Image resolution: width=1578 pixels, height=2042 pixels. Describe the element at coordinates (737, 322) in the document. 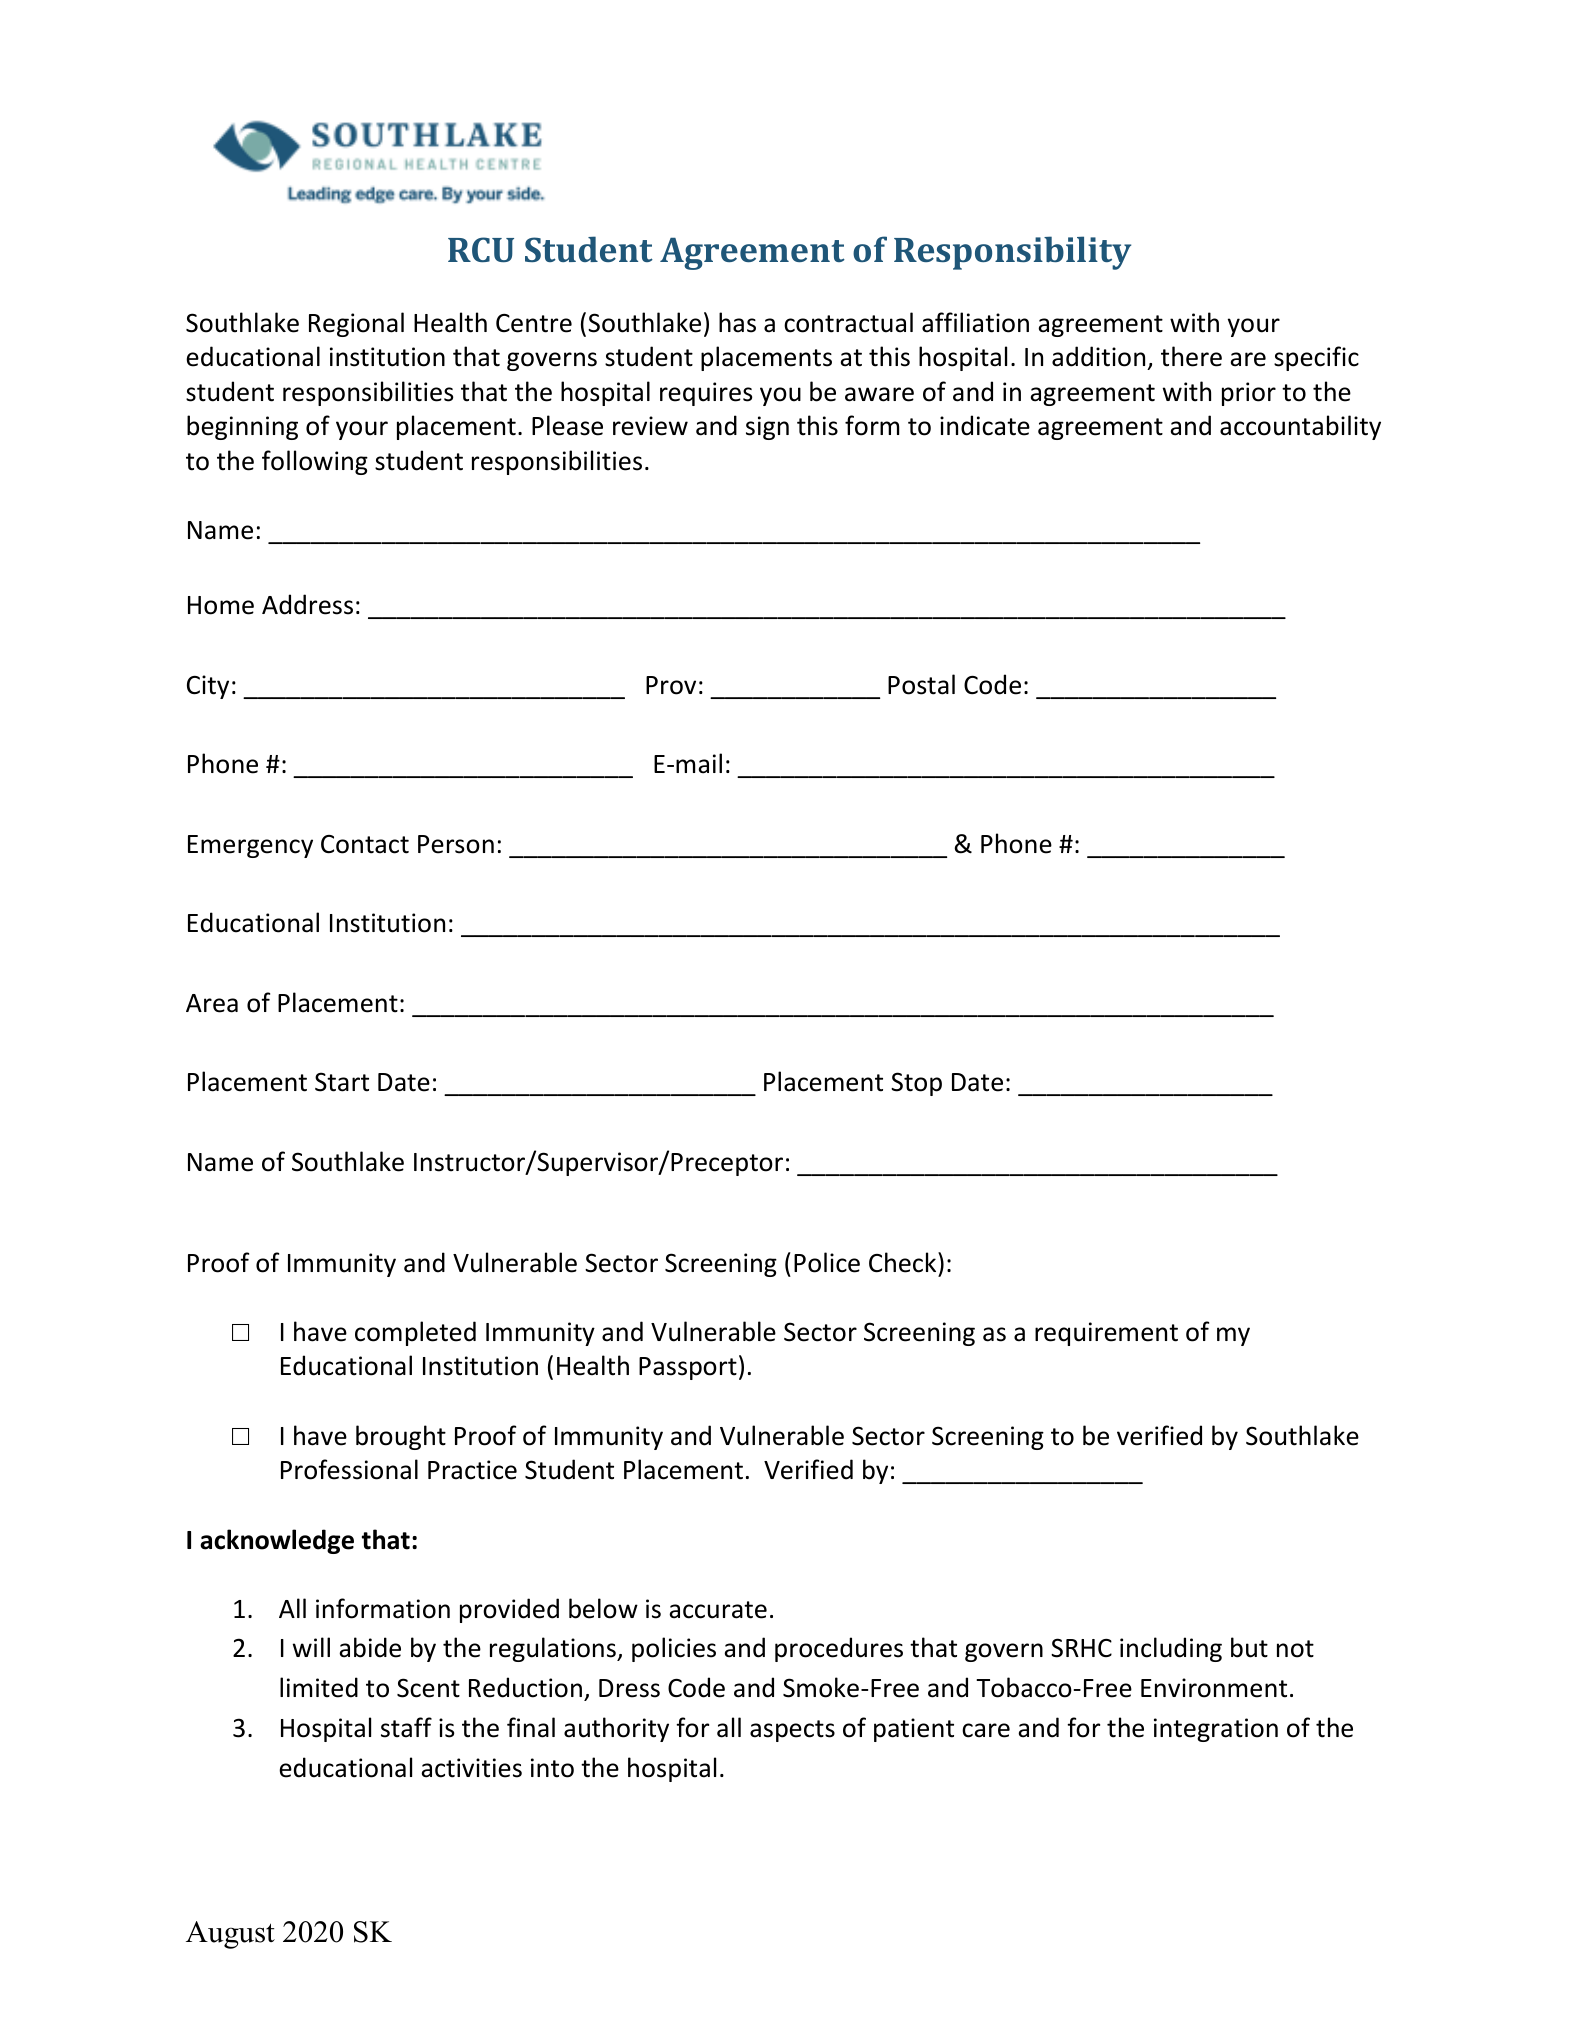

I see `has` at that location.
